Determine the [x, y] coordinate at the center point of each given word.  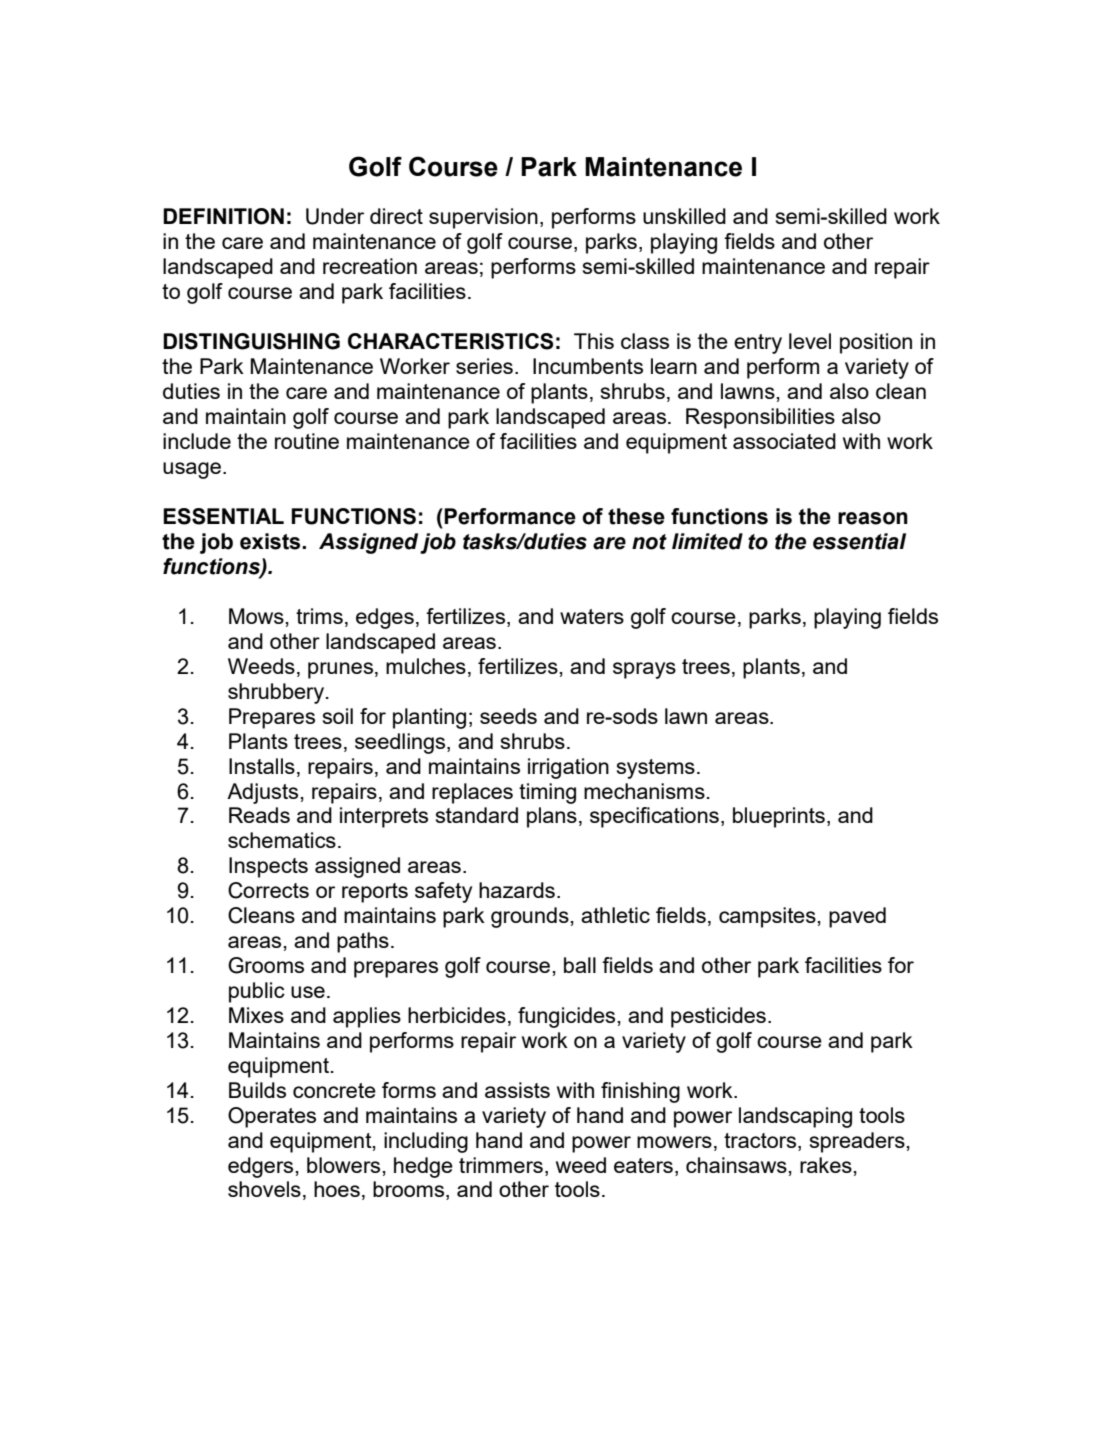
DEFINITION [223, 216]
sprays [644, 670]
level [810, 341]
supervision [483, 218]
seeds [508, 716]
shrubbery [276, 693]
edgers [262, 1167]
